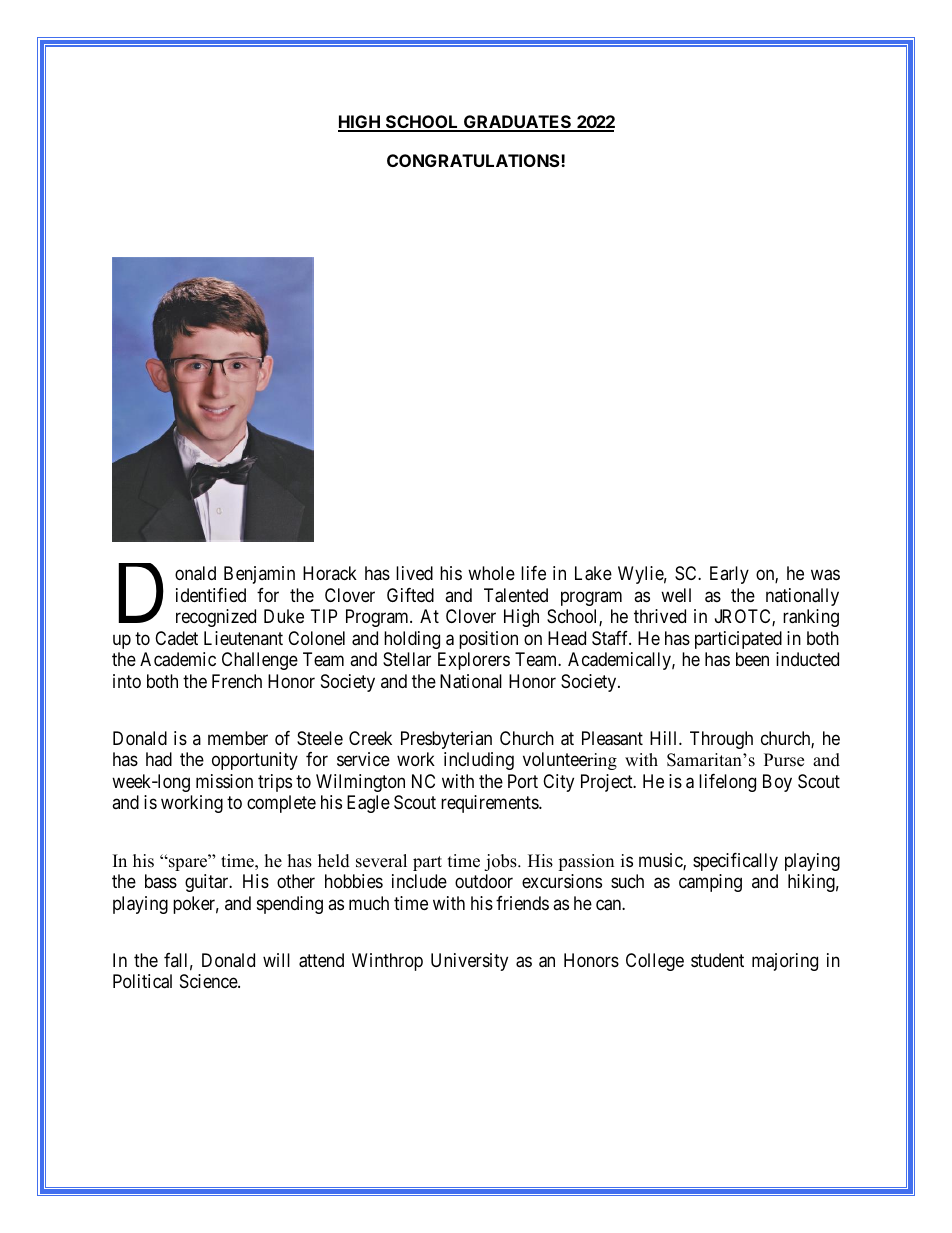  I want to click on whole, so click(491, 573).
